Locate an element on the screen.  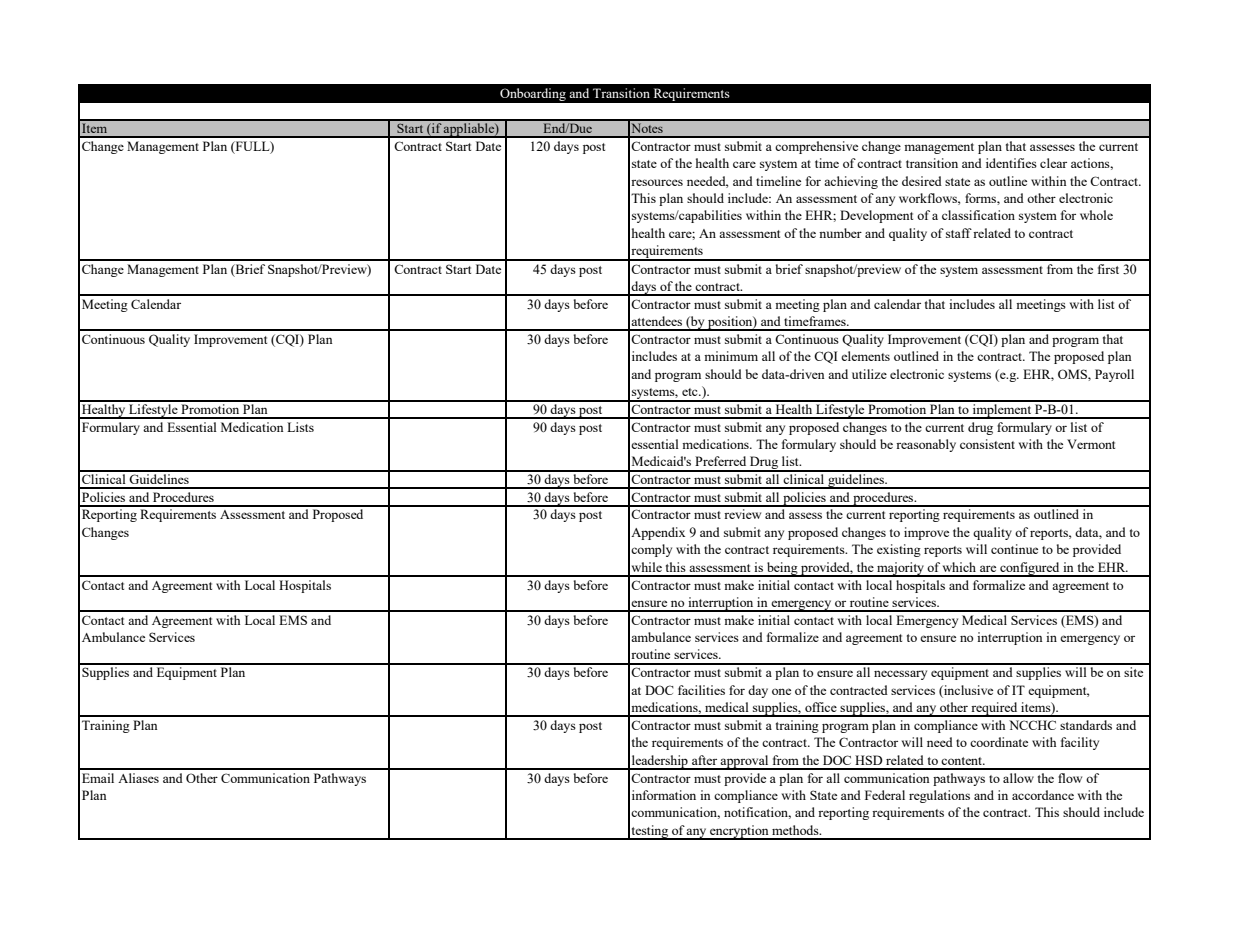
Email is located at coordinates (98, 778).
